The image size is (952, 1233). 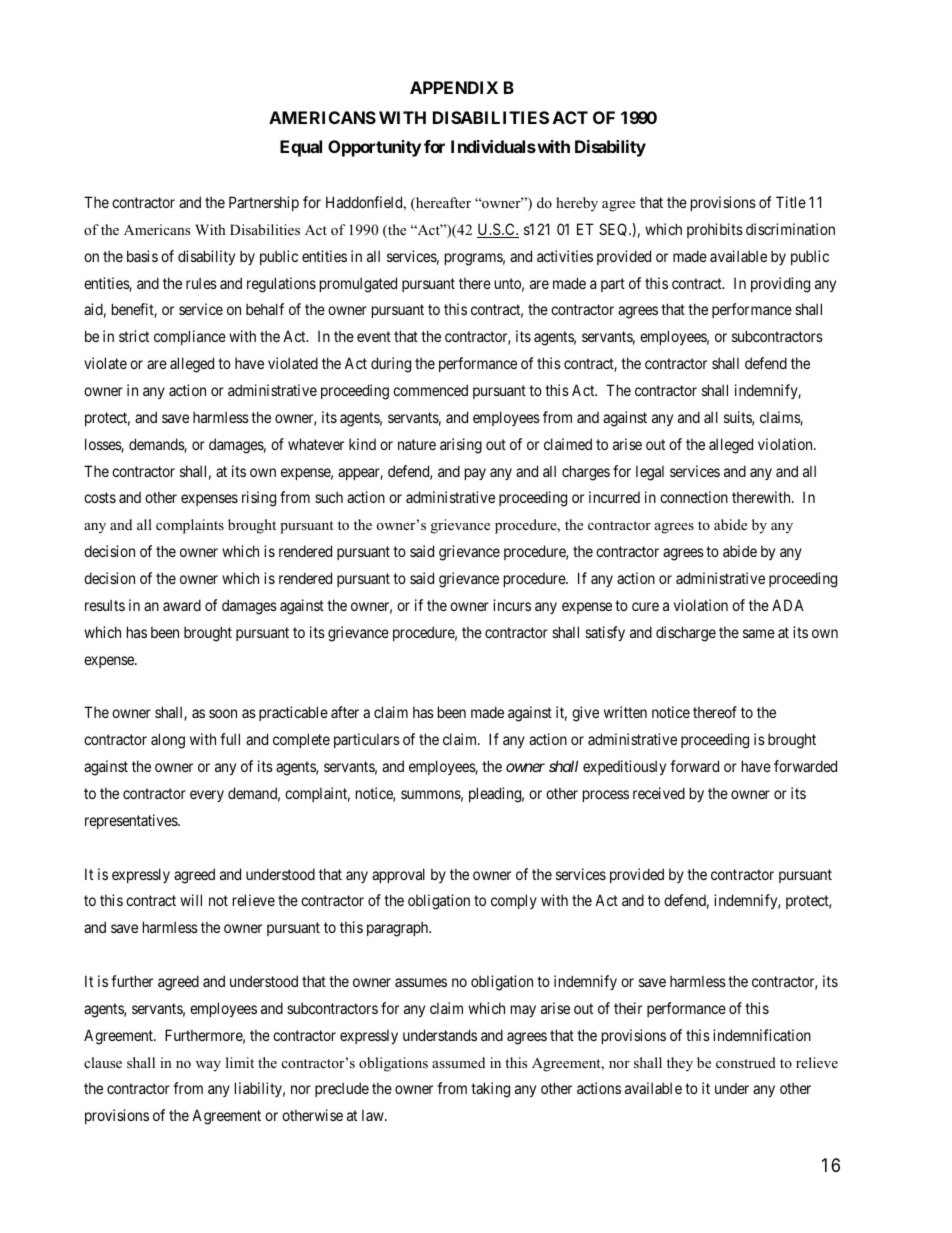 I want to click on way, so click(x=208, y=1066).
